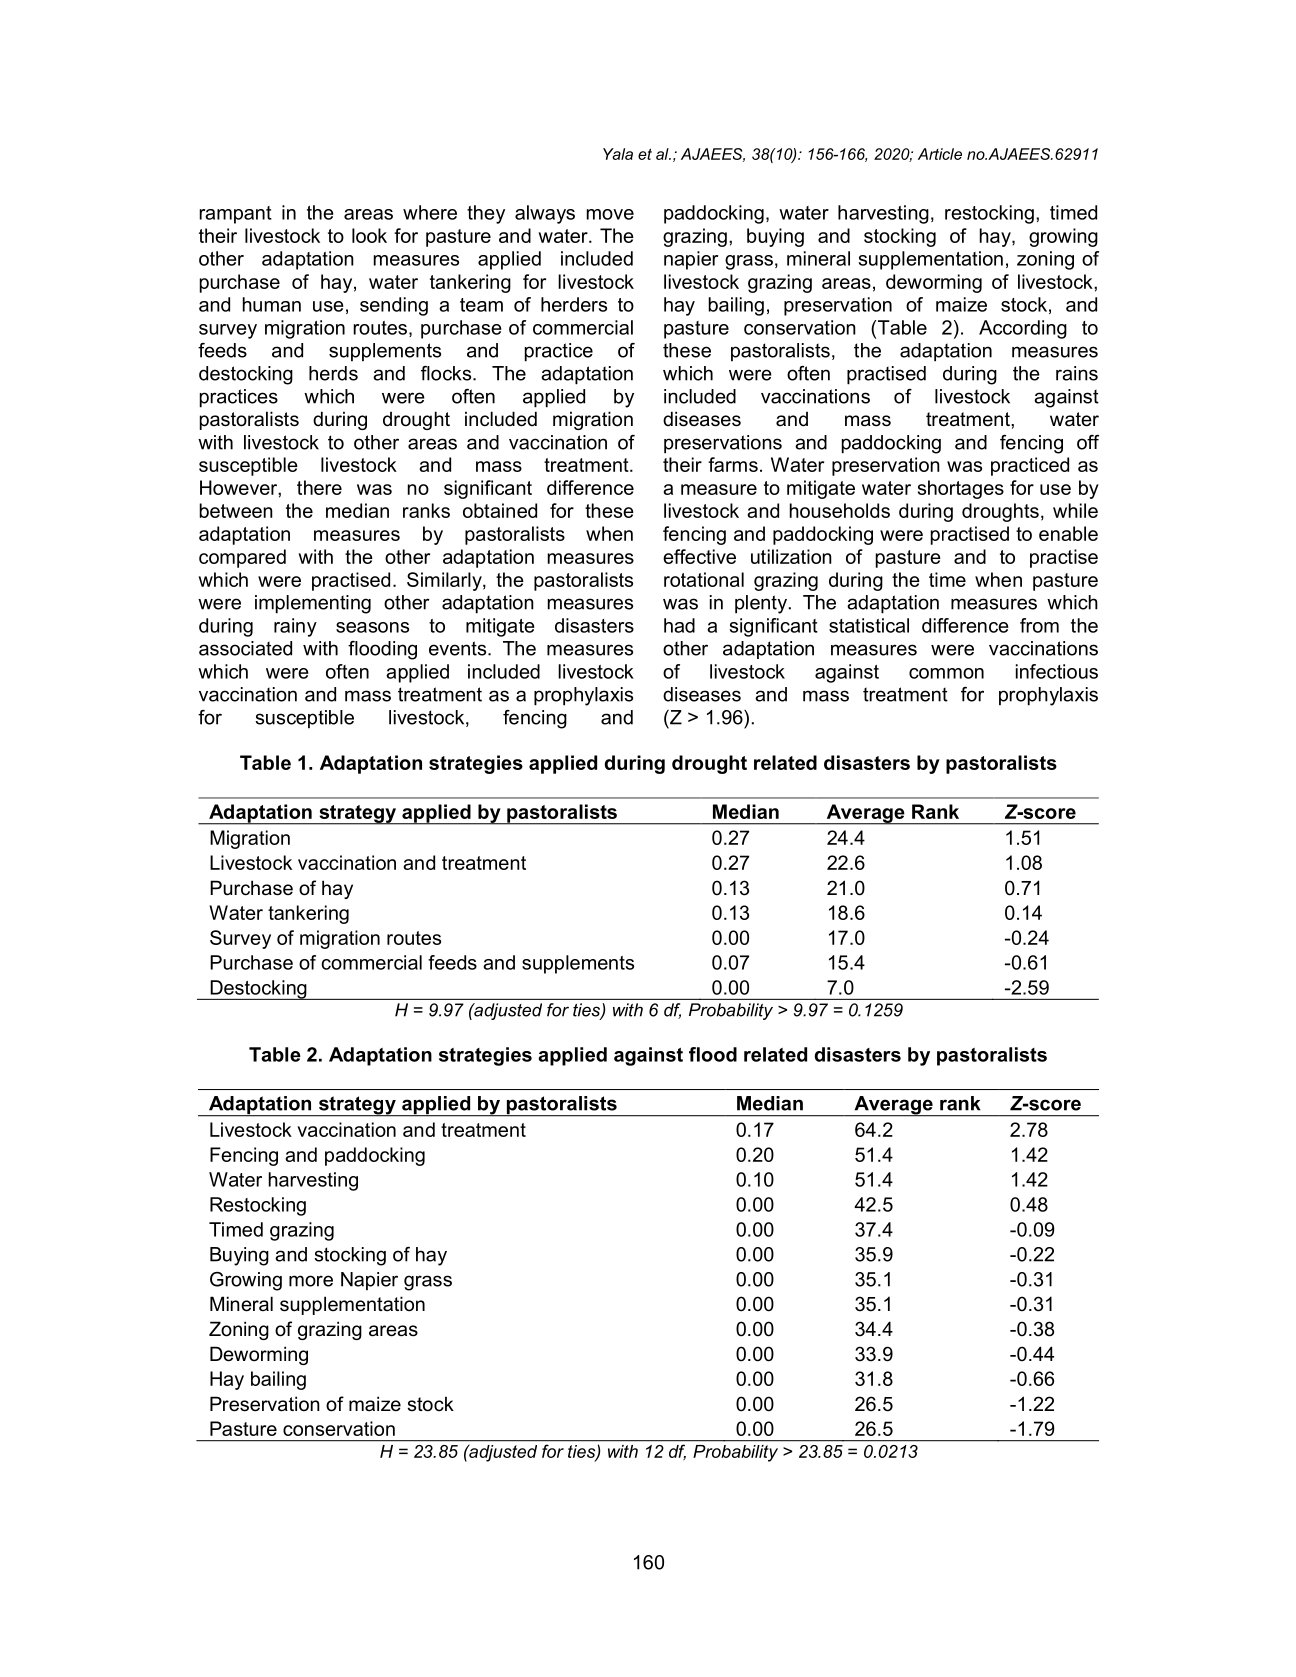 The image size is (1296, 1677). What do you see at coordinates (610, 214) in the page?
I see `move` at bounding box center [610, 214].
